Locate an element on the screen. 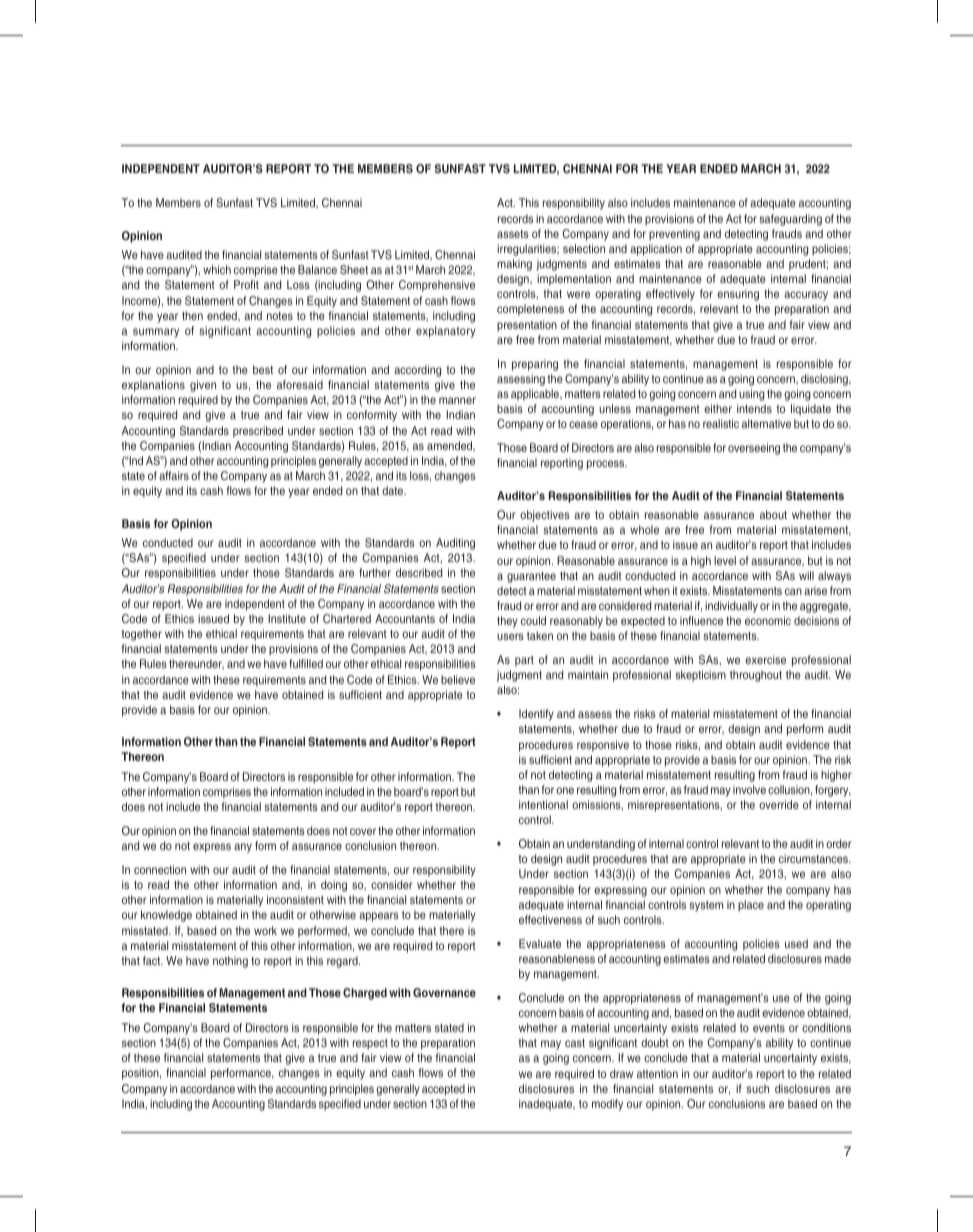 The image size is (973, 1232). connection is located at coordinates (160, 869).
